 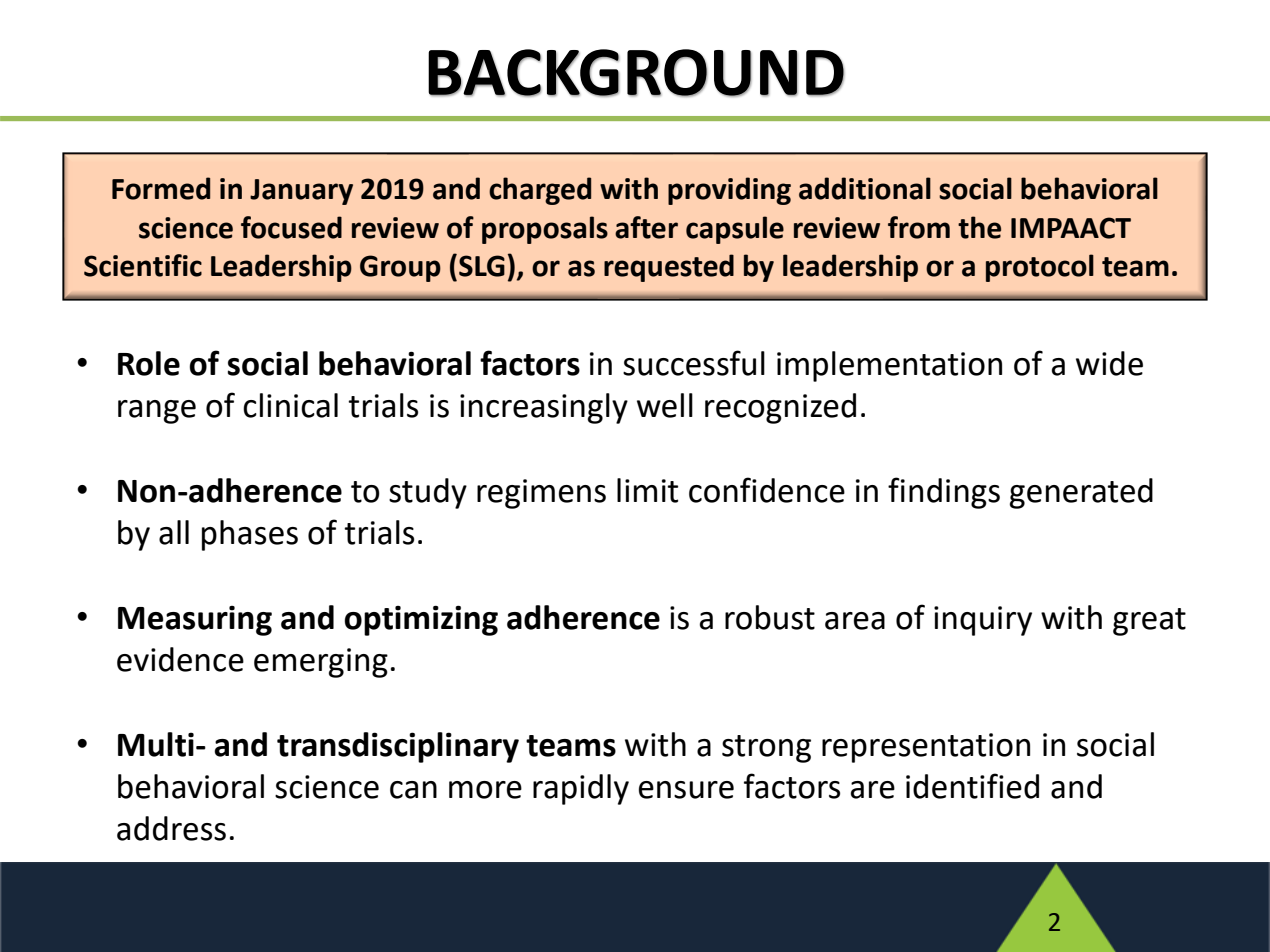 I want to click on address, so click(x=171, y=828).
